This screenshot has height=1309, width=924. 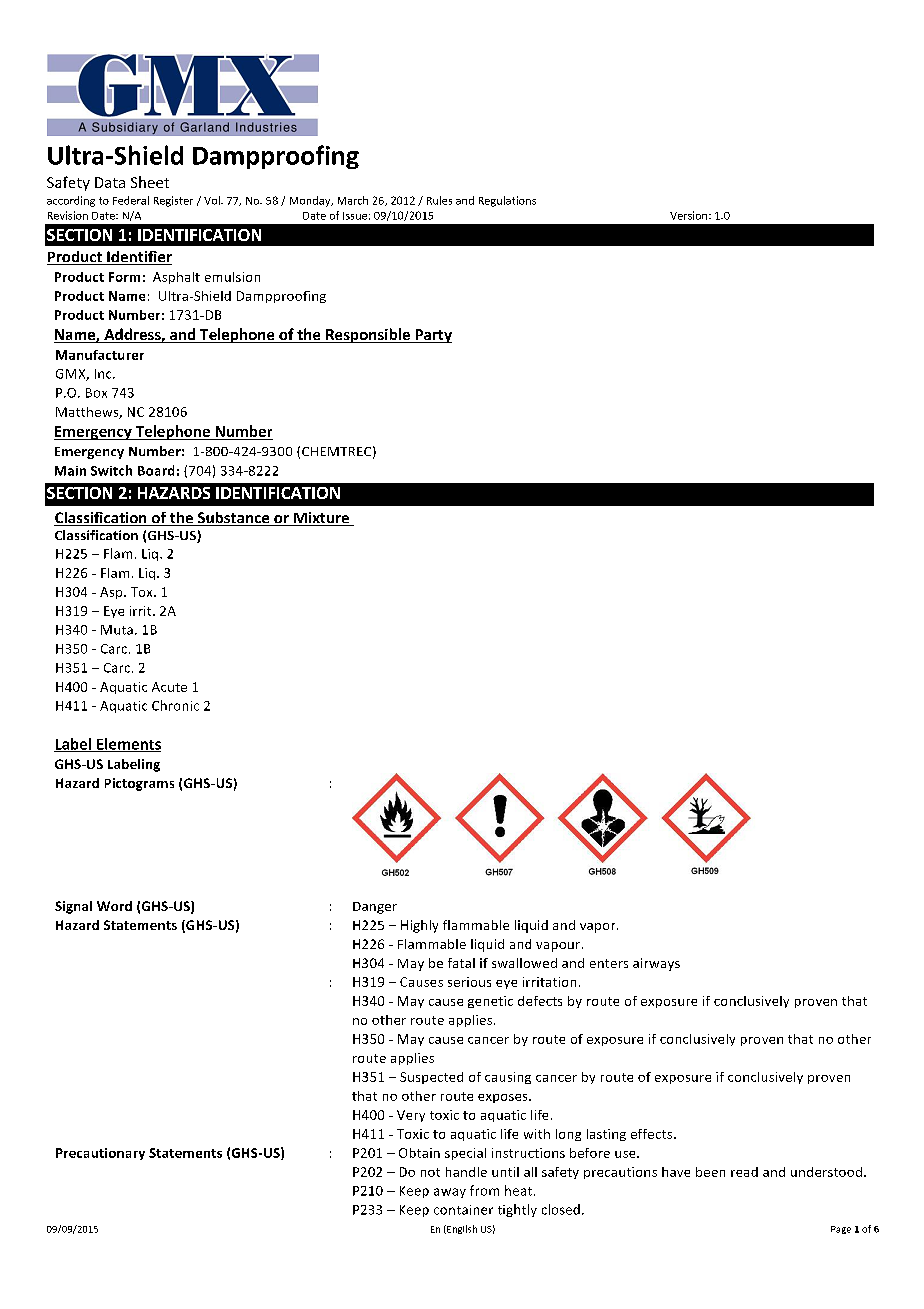 I want to click on Precautionary, so click(x=100, y=1154).
